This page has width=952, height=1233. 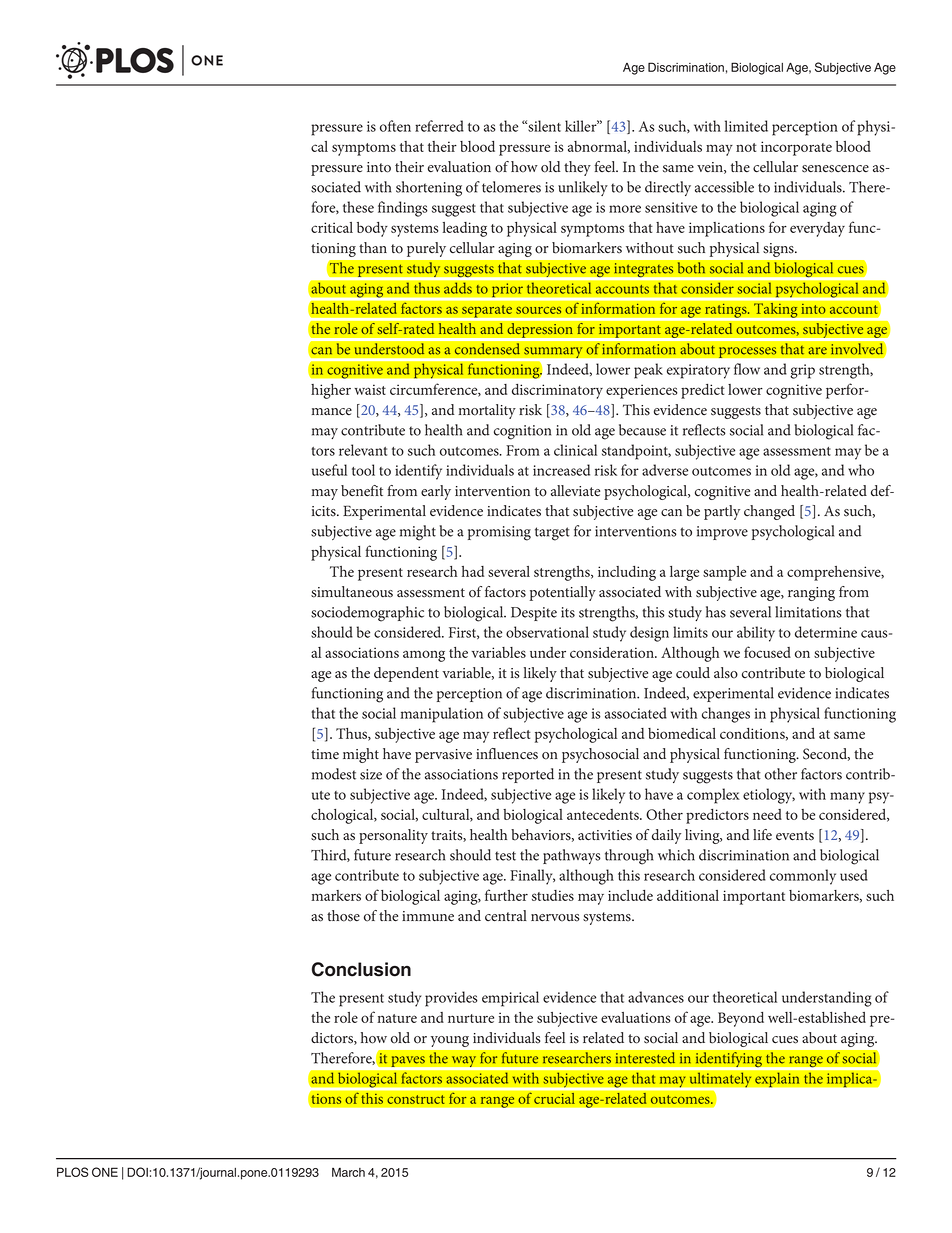 I want to click on not, so click(x=746, y=147).
